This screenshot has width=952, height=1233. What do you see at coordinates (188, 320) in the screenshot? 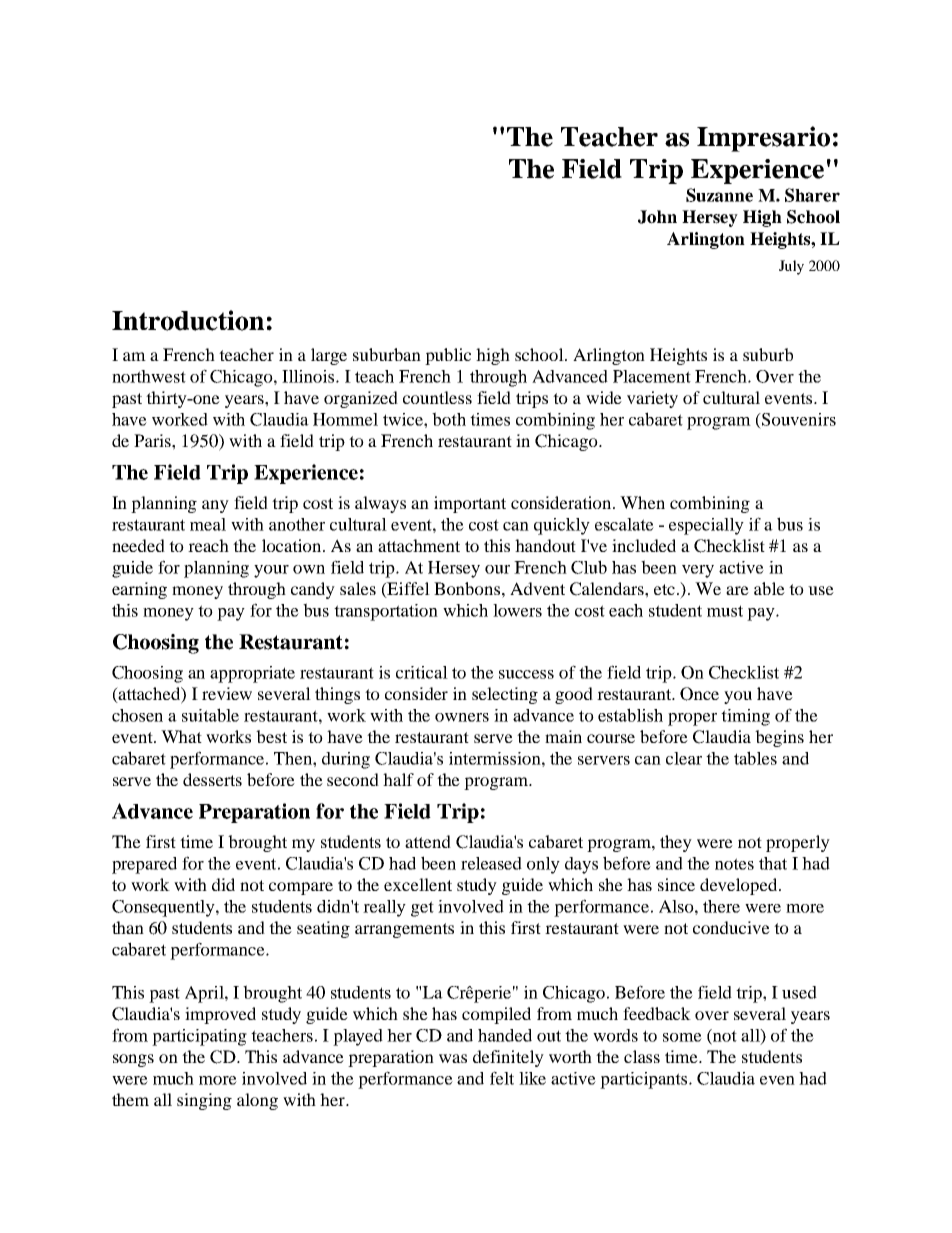
I see `Introduction` at bounding box center [188, 320].
